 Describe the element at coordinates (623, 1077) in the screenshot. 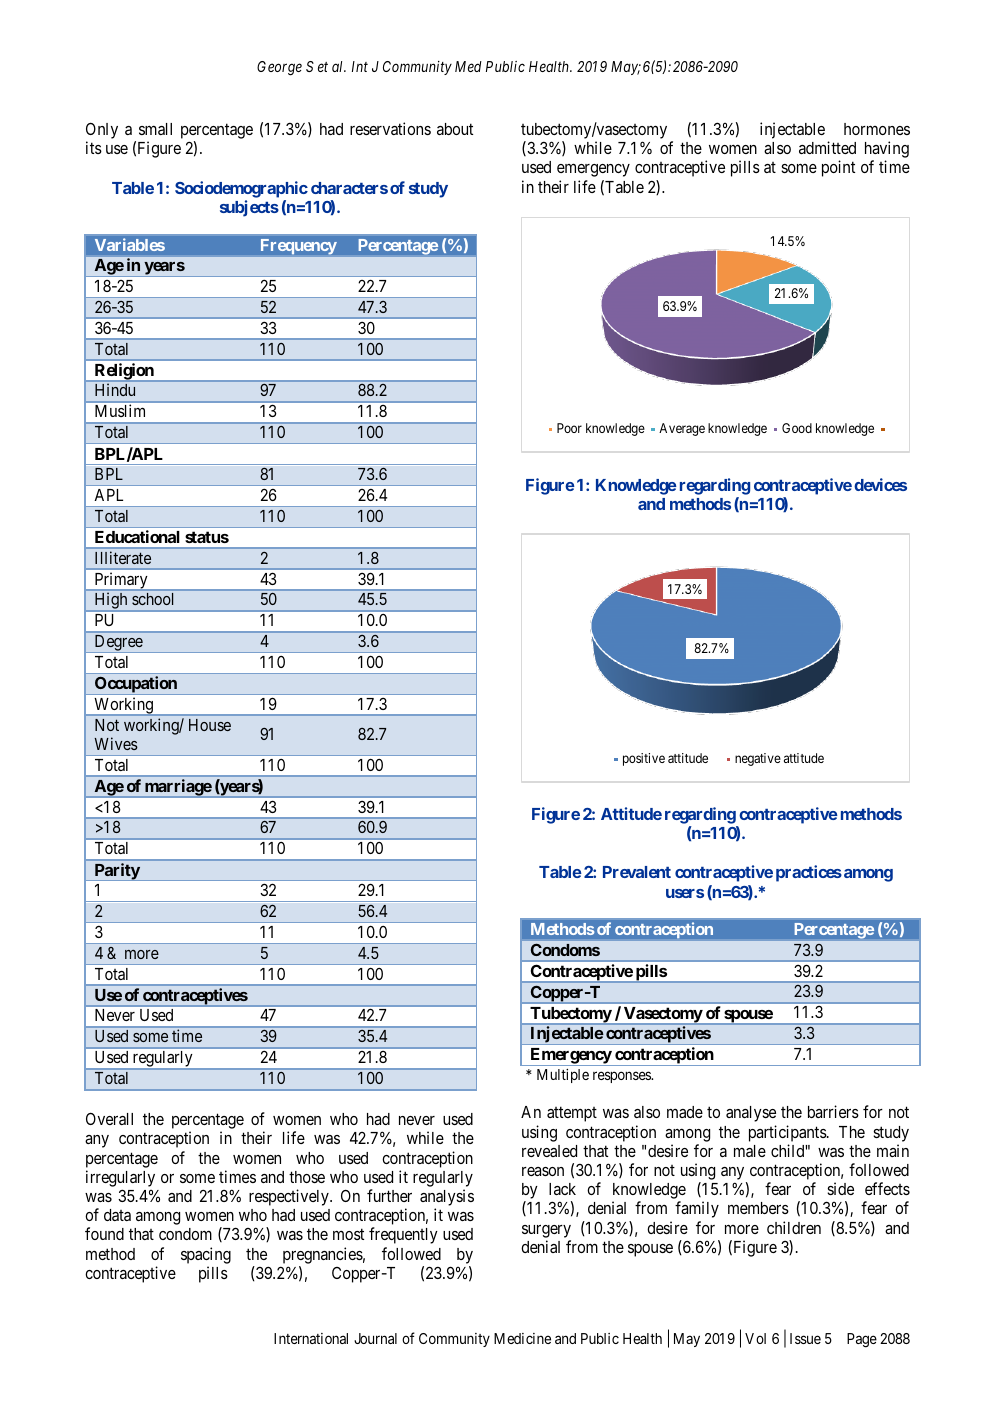

I see `responses` at that location.
